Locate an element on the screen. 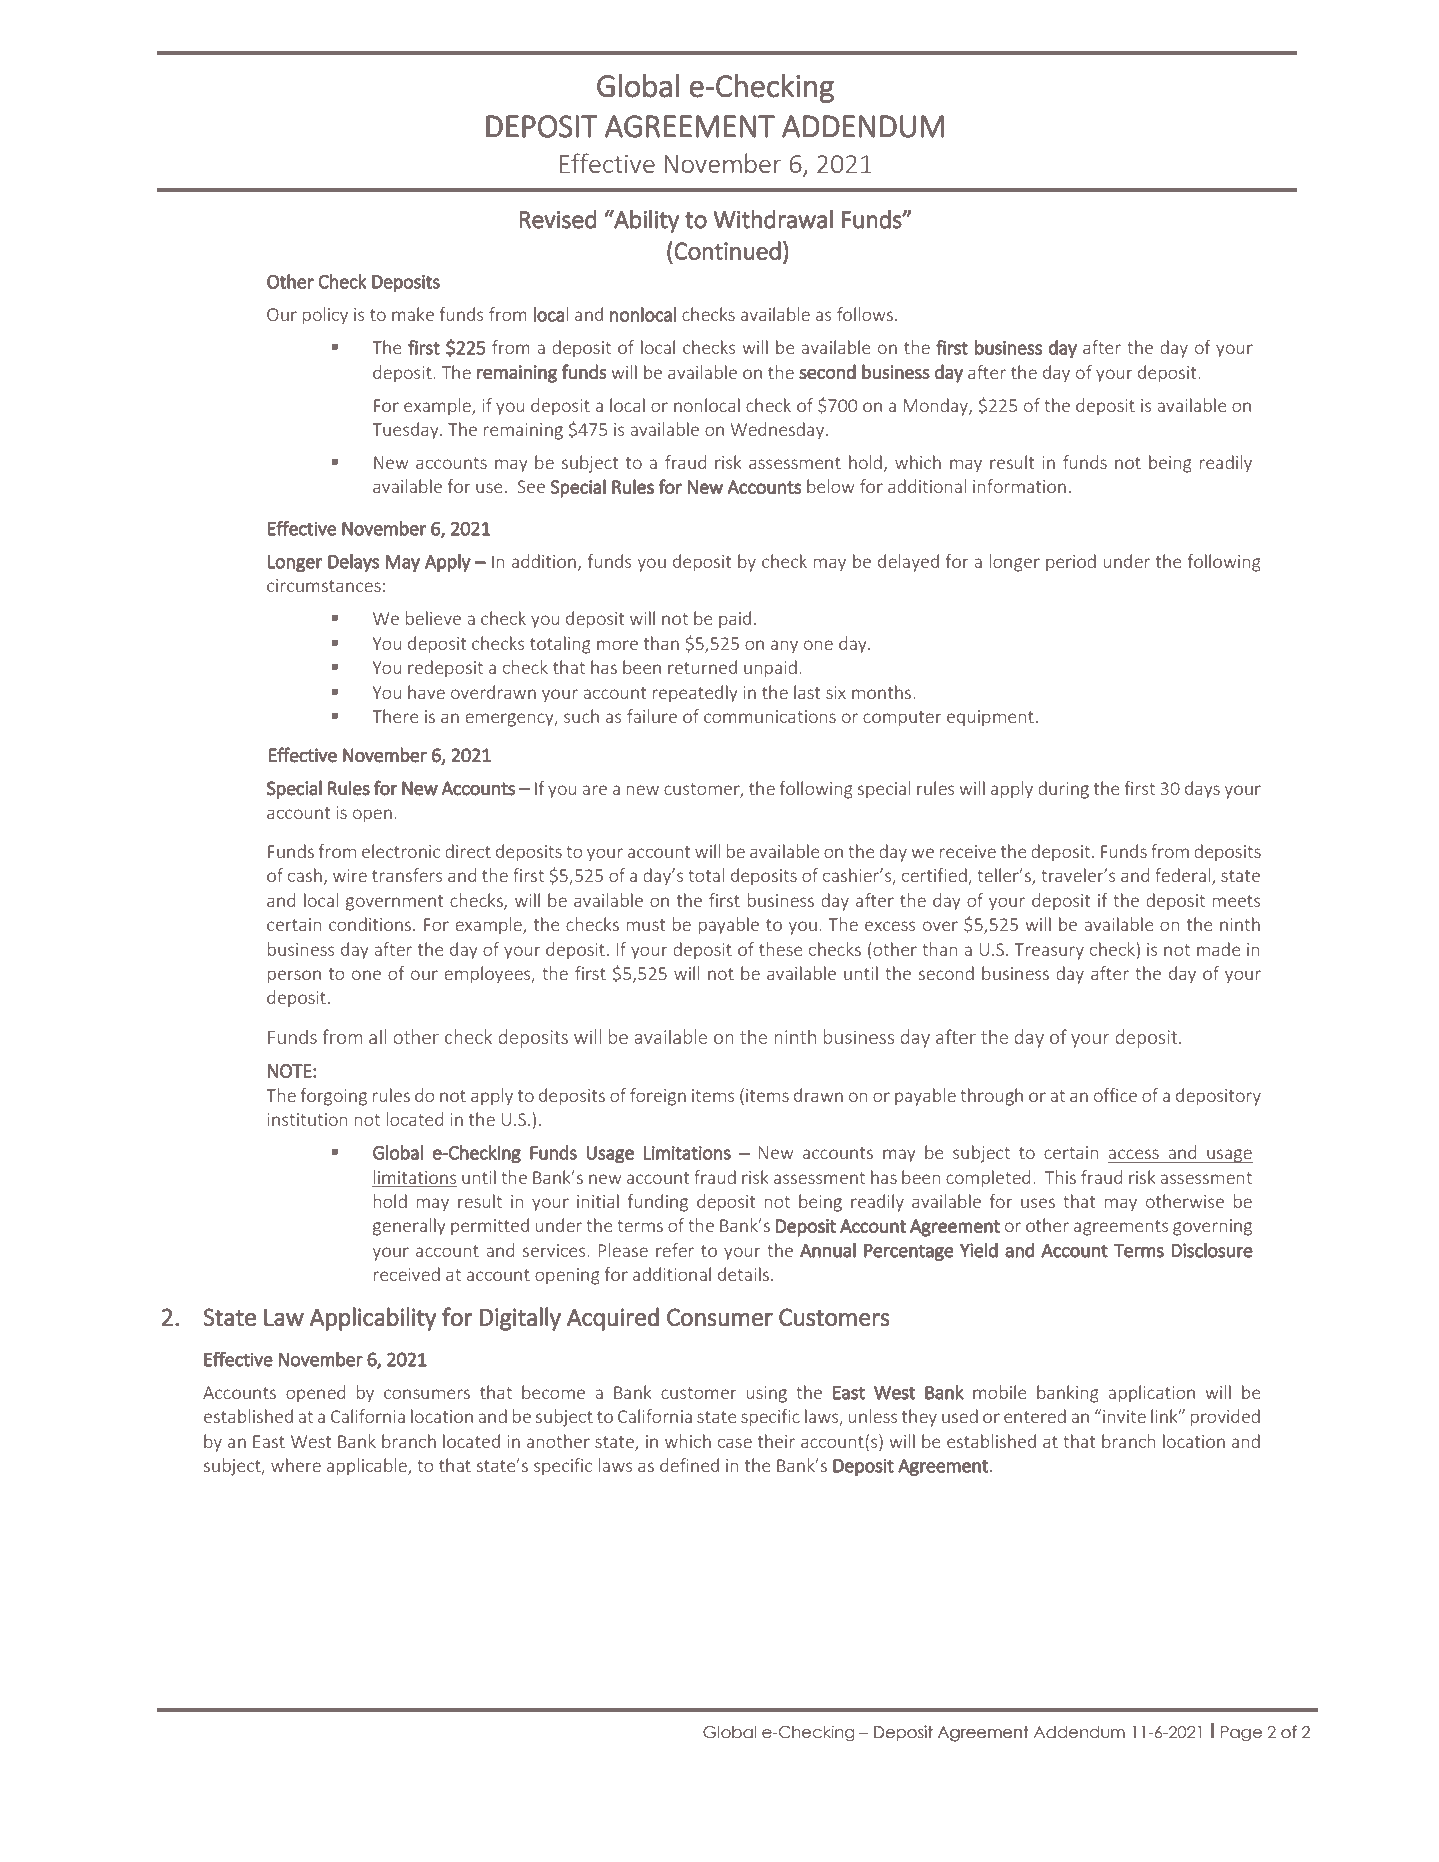 This screenshot has width=1439, height=1862. defined is located at coordinates (689, 1465).
